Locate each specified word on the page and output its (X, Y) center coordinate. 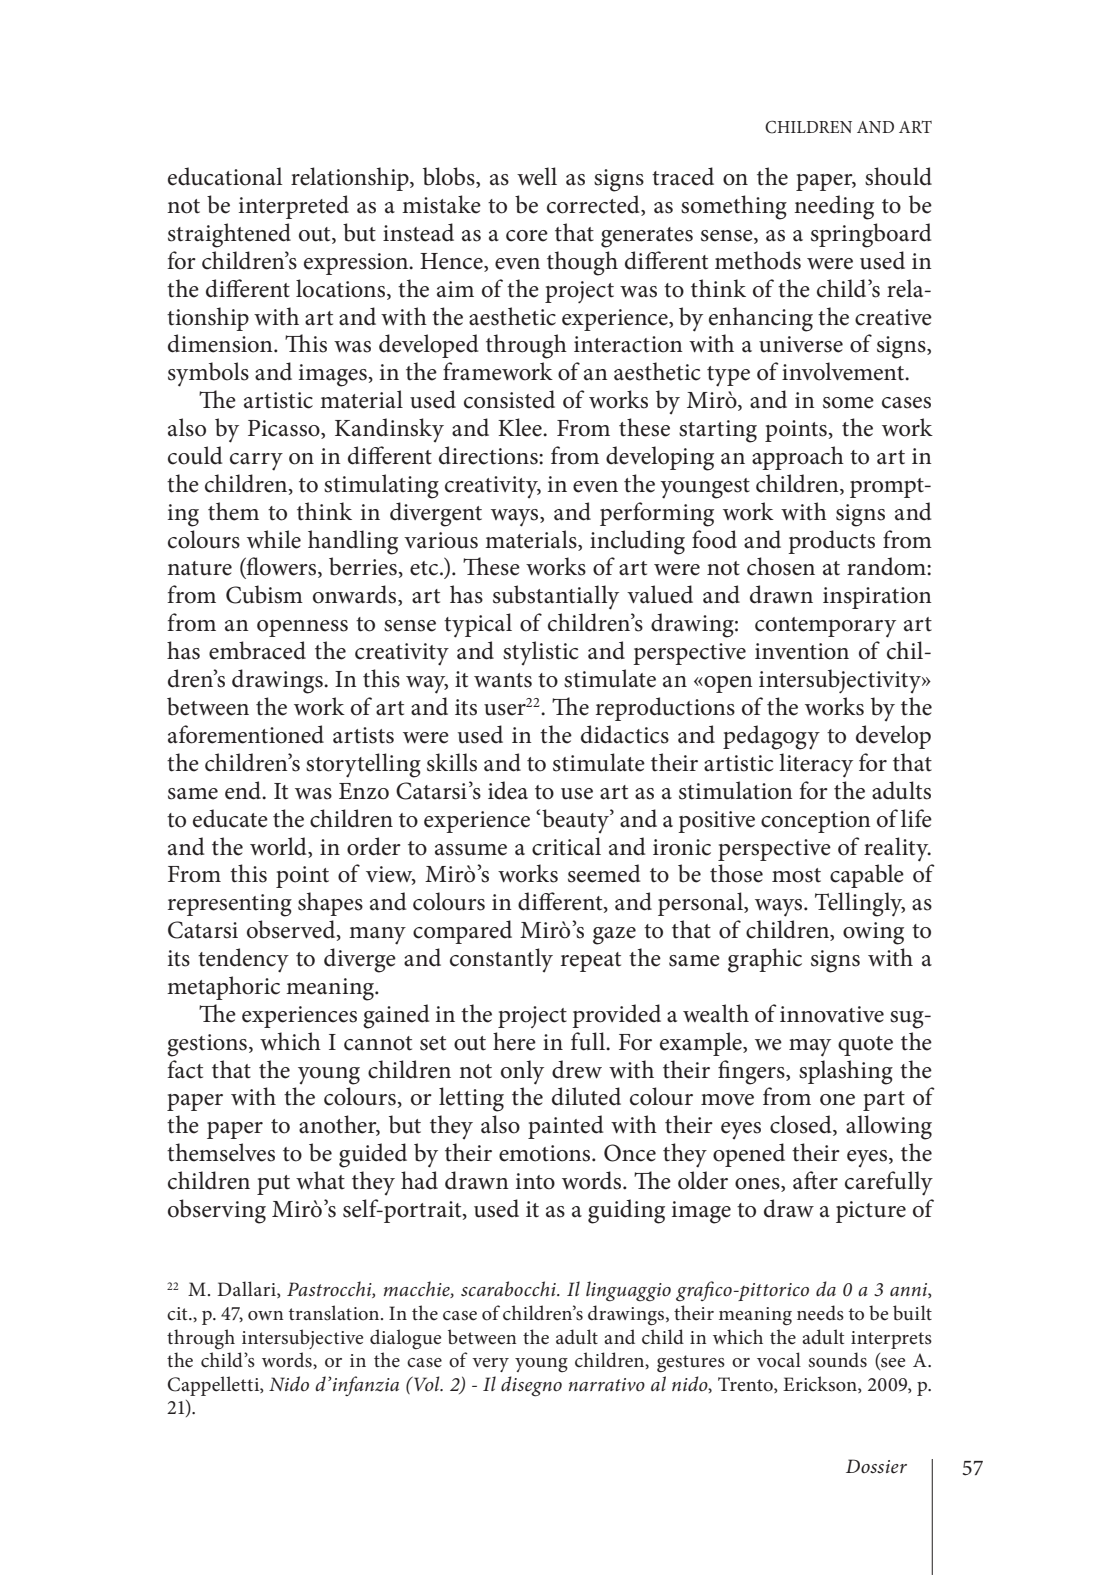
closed (802, 1125)
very (490, 1365)
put (273, 1185)
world (279, 846)
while (274, 539)
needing (834, 207)
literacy (816, 765)
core (527, 236)
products (831, 542)
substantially (556, 597)
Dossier (876, 1466)
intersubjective (303, 1339)
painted (566, 1127)
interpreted (294, 207)
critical (566, 846)
